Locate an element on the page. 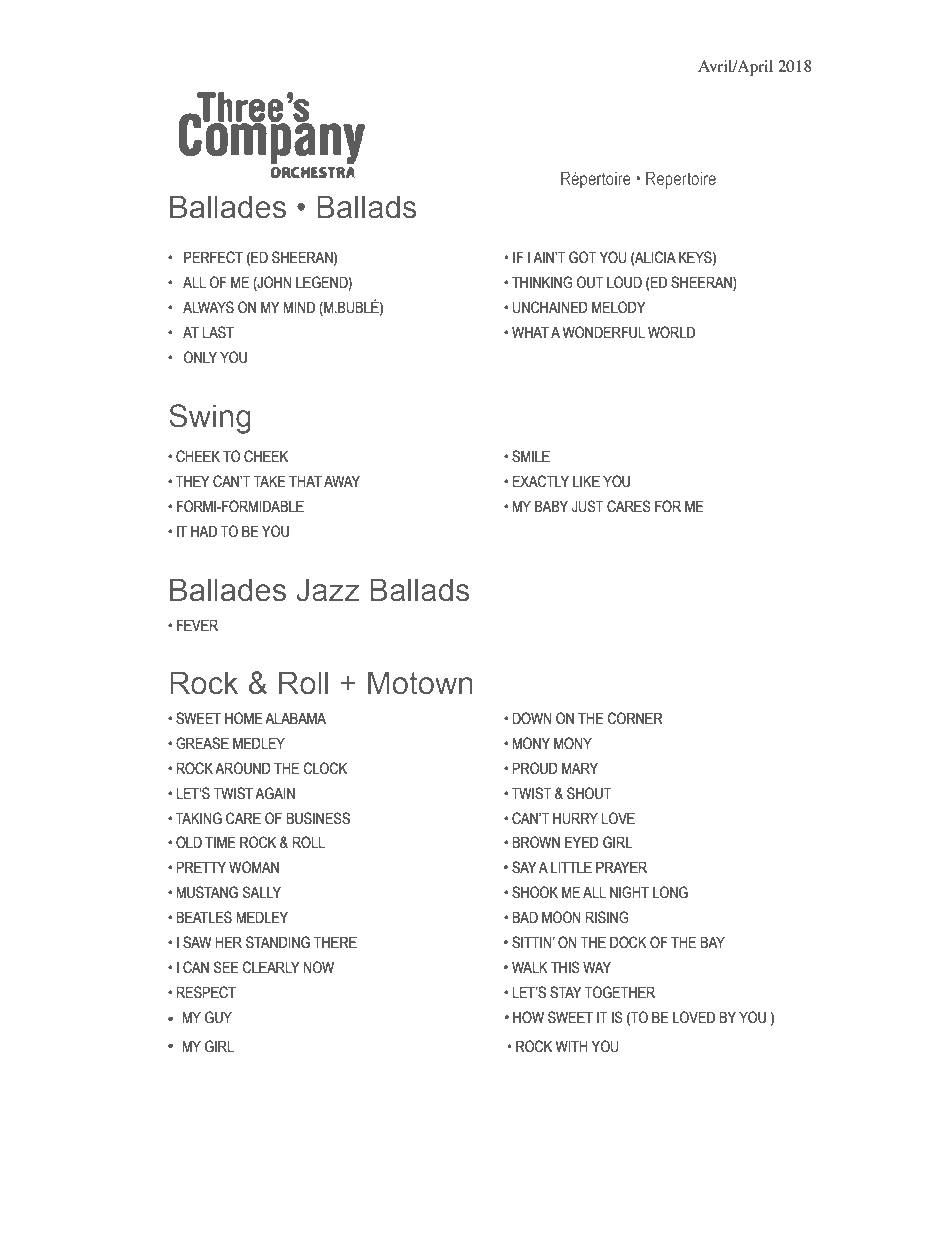 The image size is (952, 1233). HAD is located at coordinates (204, 531).
